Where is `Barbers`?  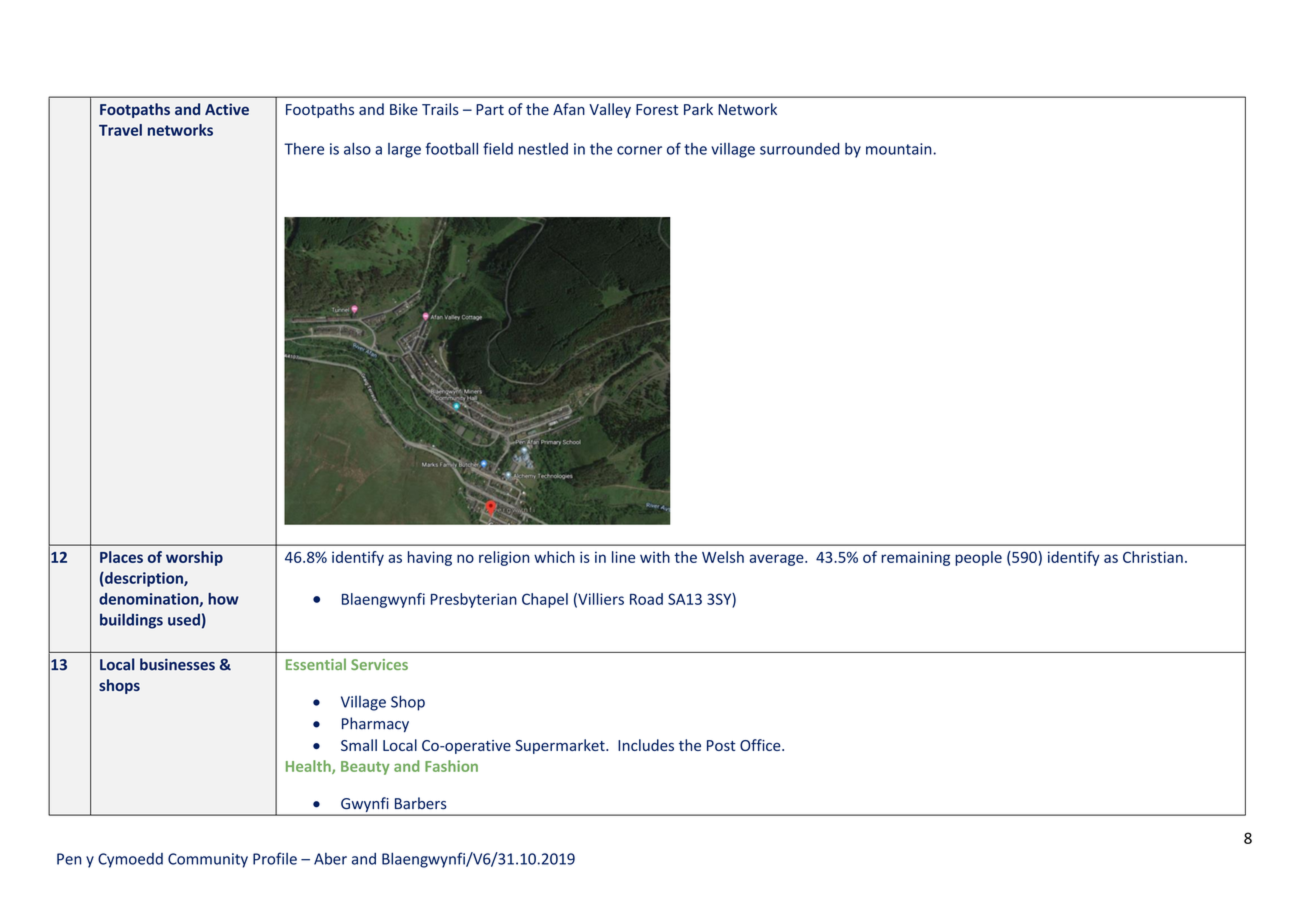
Barbers is located at coordinates (421, 803).
